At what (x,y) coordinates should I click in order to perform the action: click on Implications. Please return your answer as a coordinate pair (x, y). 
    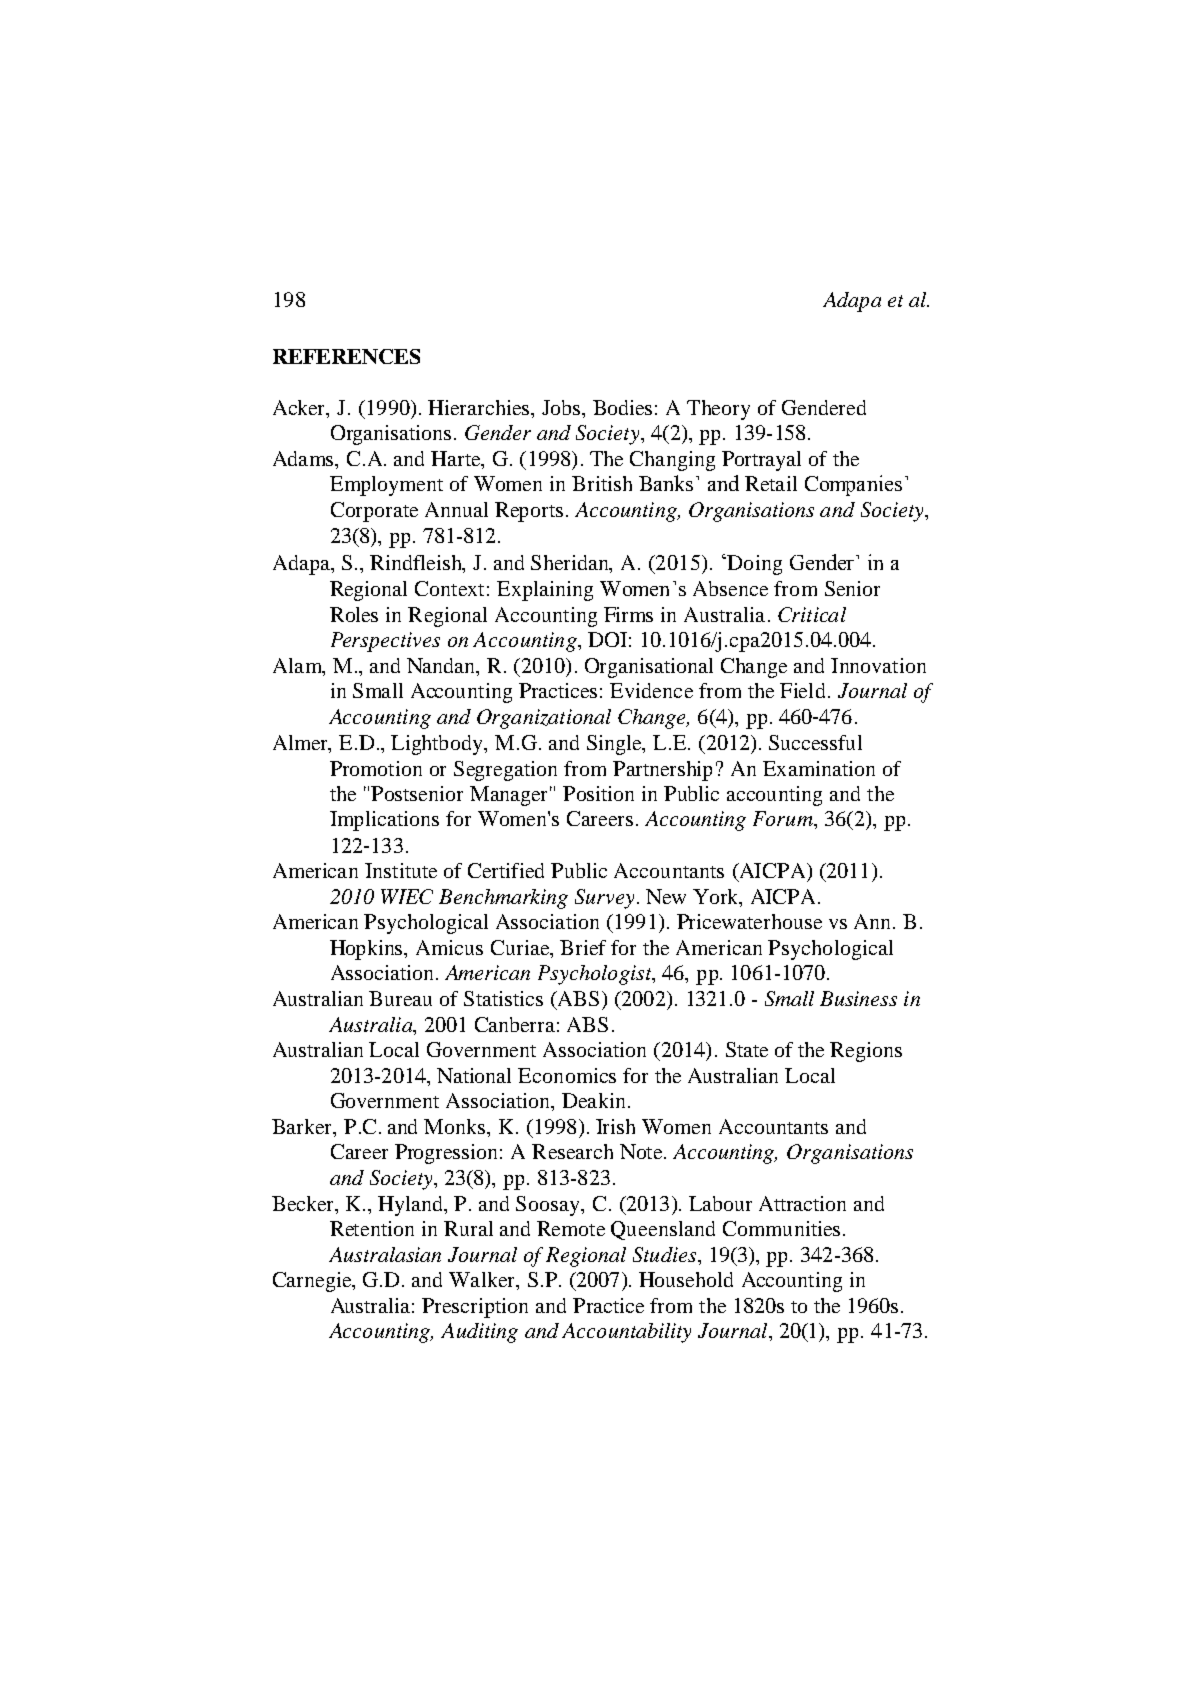
    Looking at the image, I should click on (384, 821).
